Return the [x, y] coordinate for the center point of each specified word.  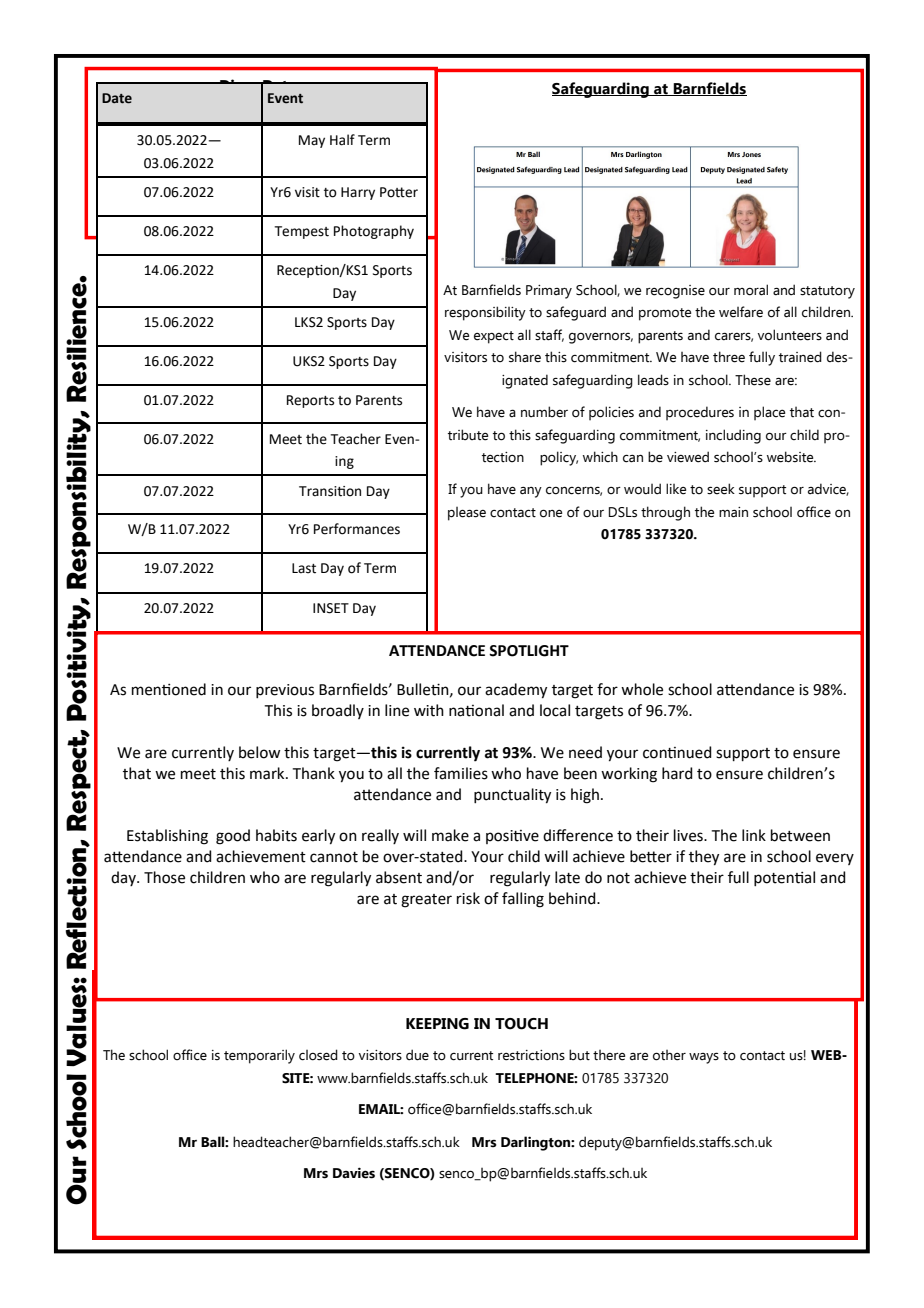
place [770, 413]
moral [751, 290]
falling [523, 900]
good [233, 837]
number [544, 412]
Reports [310, 401]
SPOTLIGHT [529, 651]
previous [285, 691]
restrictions [531, 1055]
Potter [399, 192]
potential [784, 878]
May [312, 141]
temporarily [259, 1056]
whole [642, 689]
